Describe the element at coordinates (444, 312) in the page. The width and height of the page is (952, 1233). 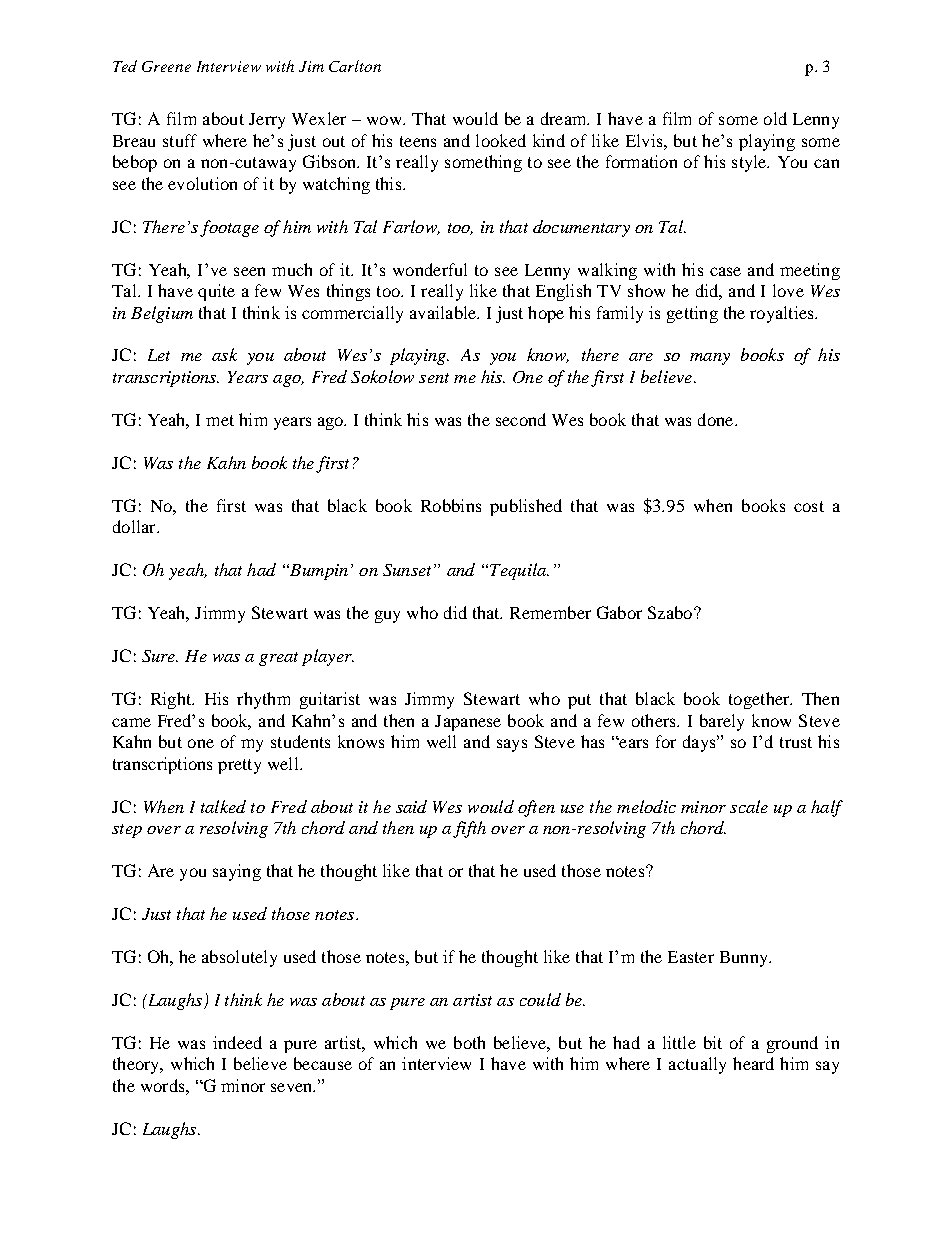
I see `available` at that location.
